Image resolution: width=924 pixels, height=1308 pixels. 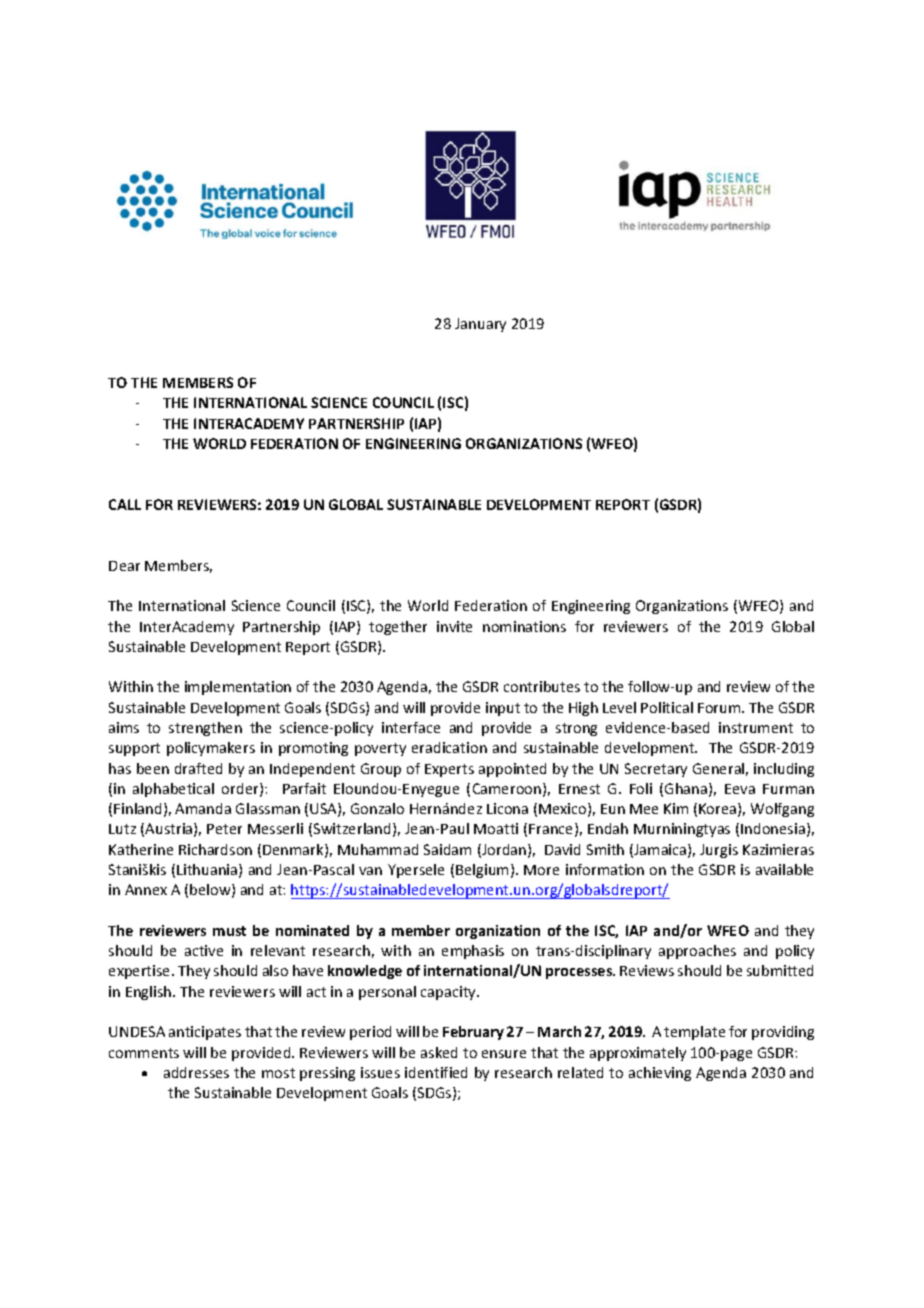 I want to click on asked, so click(x=439, y=1052).
